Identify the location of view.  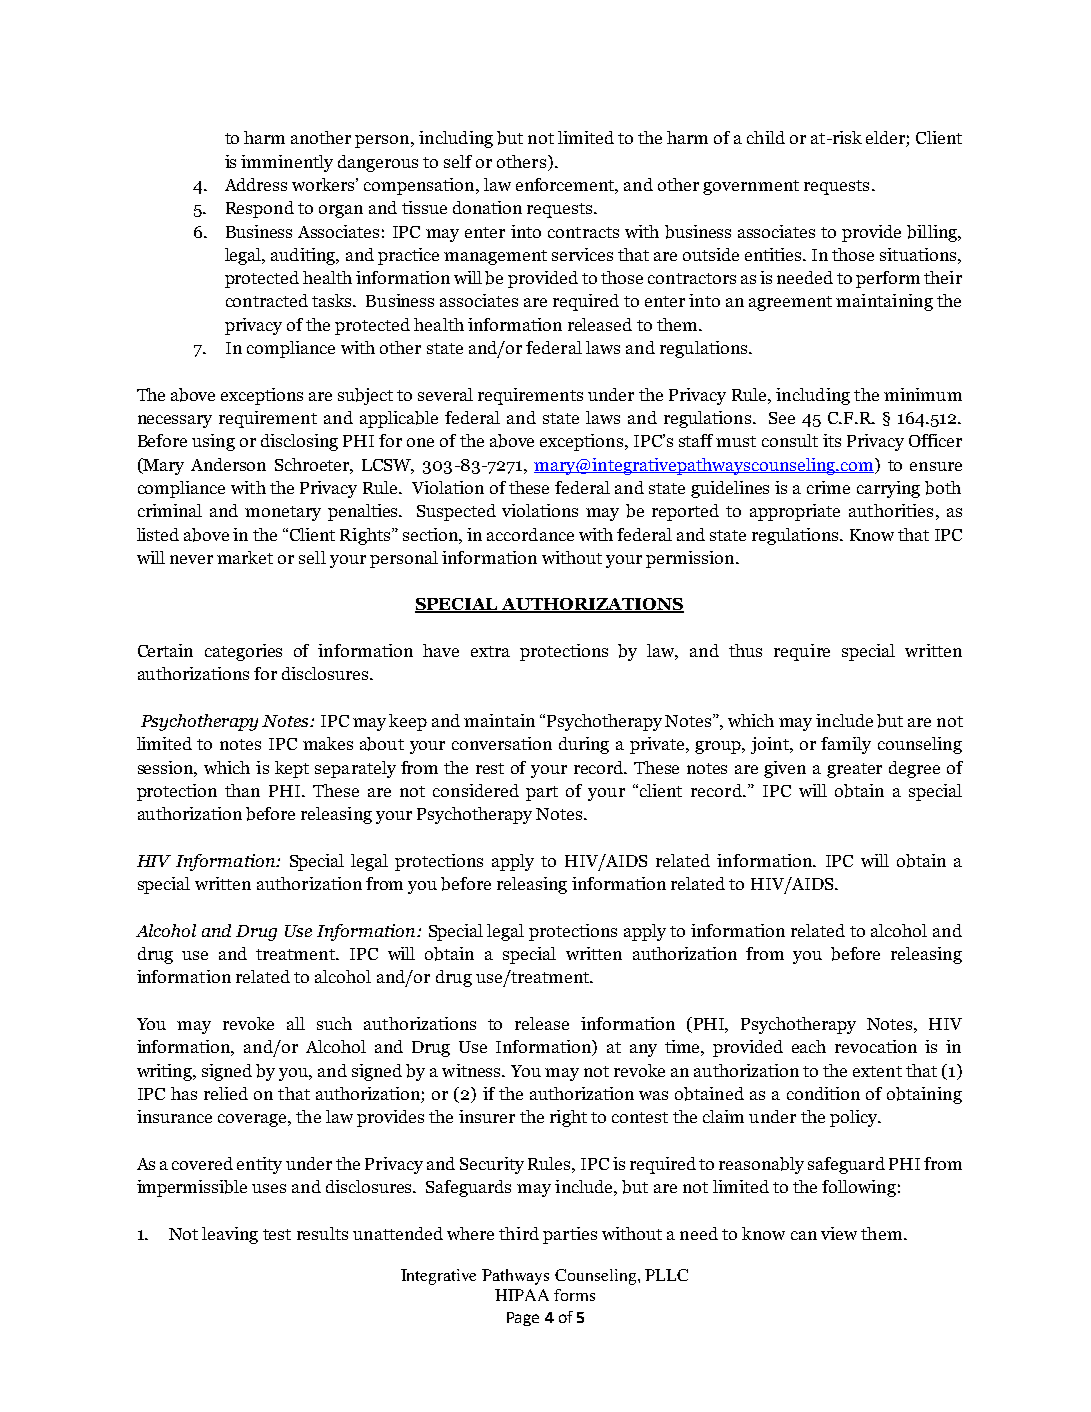
(839, 1233).
